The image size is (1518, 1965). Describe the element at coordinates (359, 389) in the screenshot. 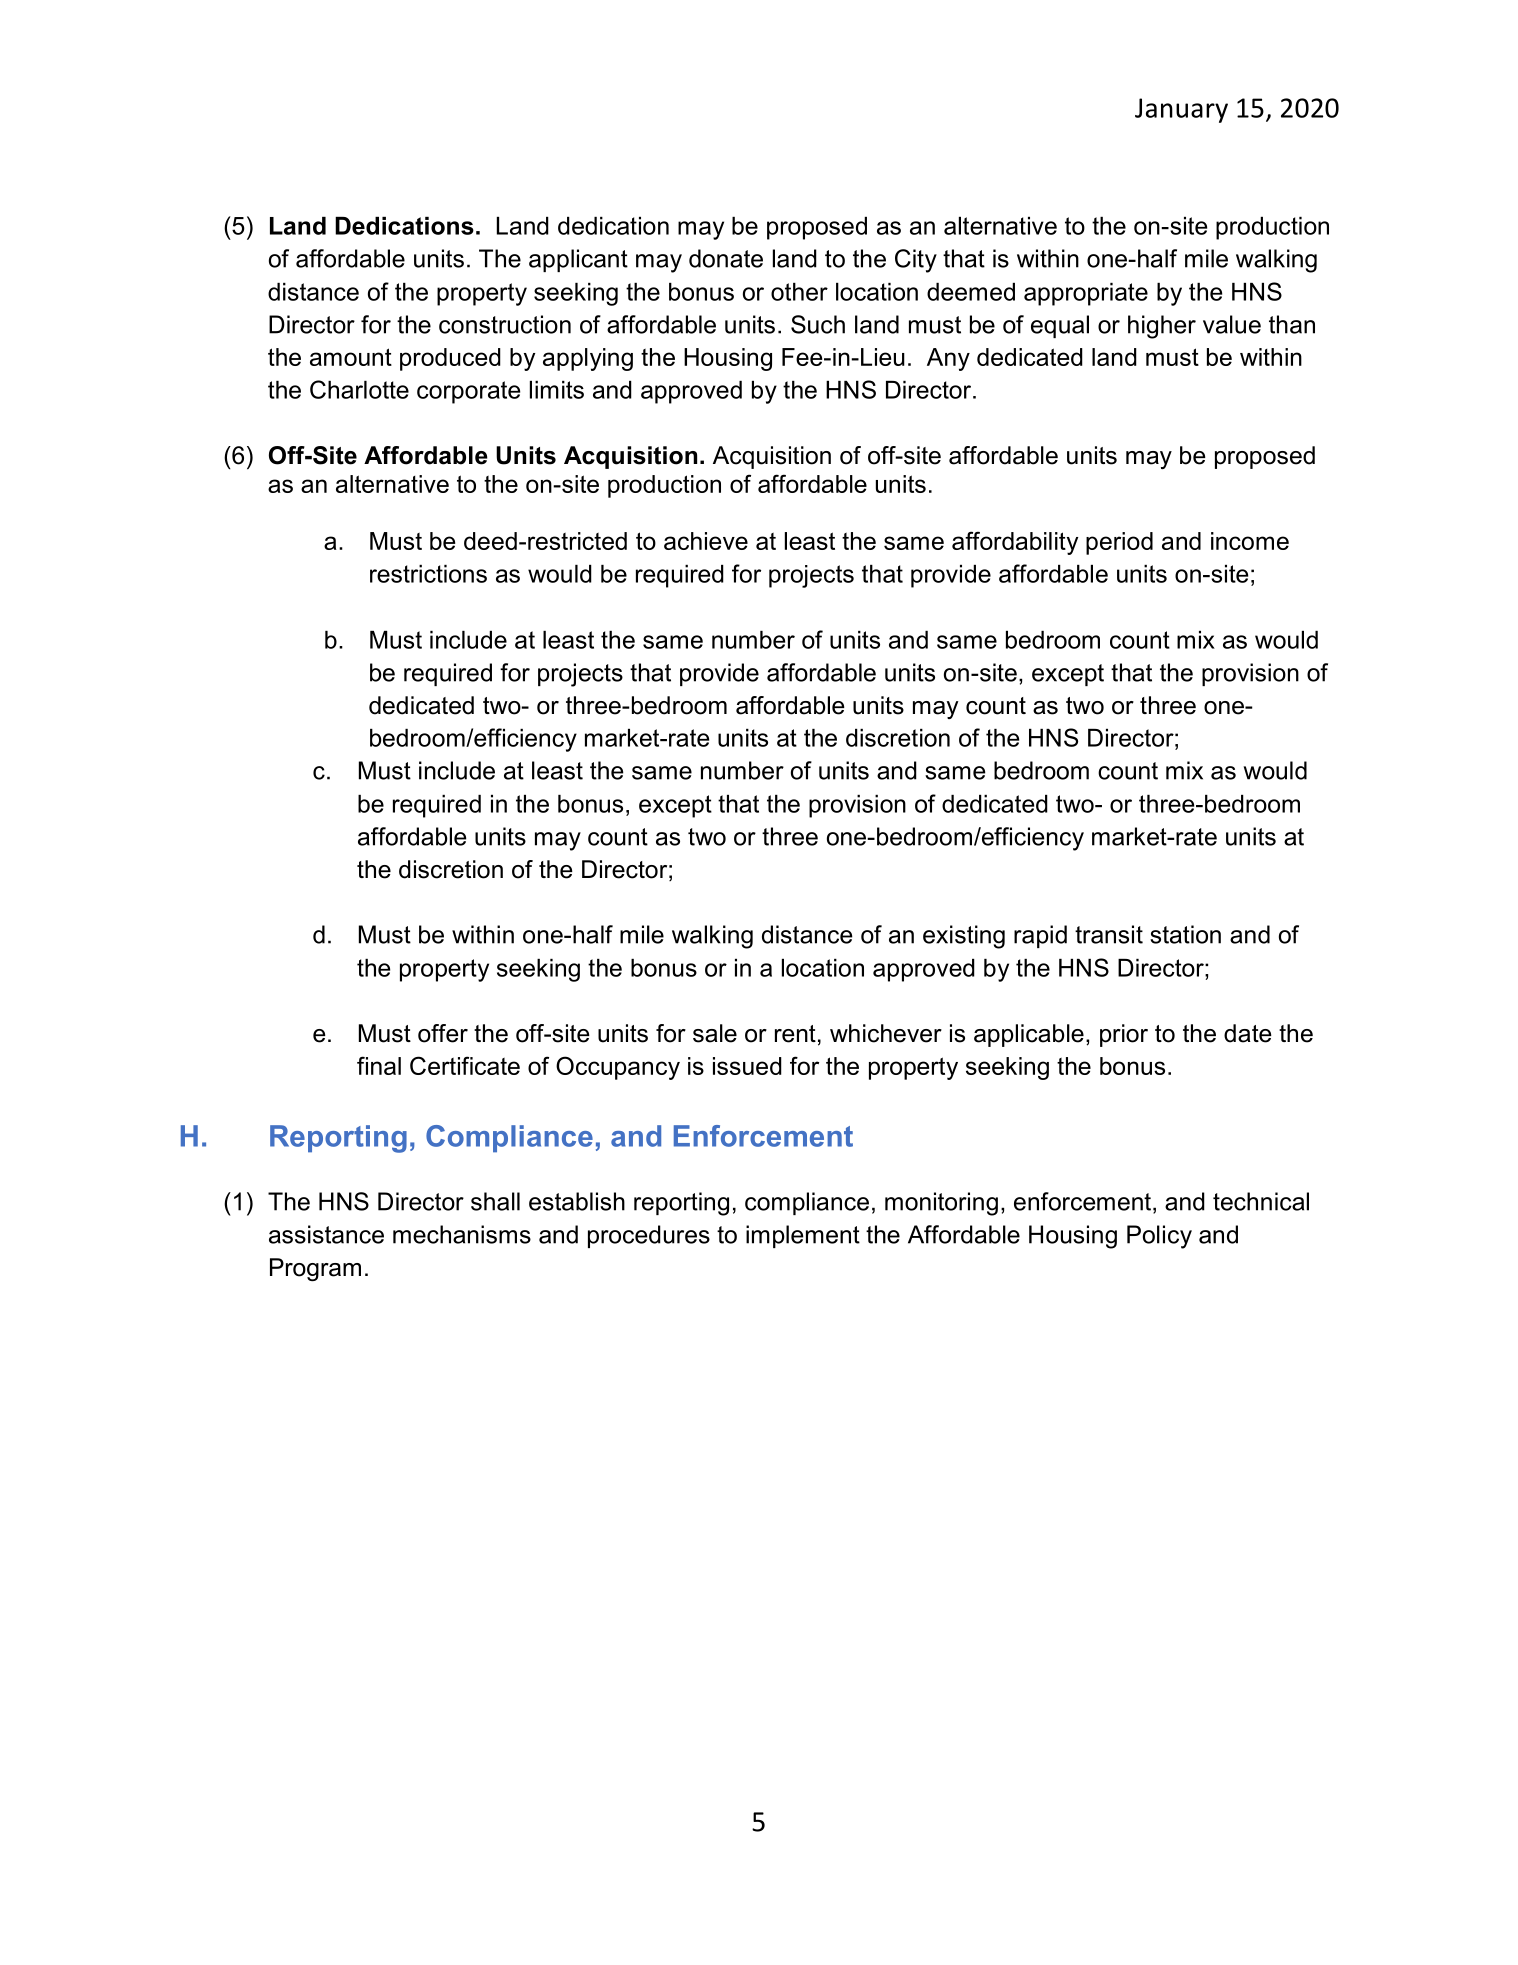

I see `Charlotte` at that location.
